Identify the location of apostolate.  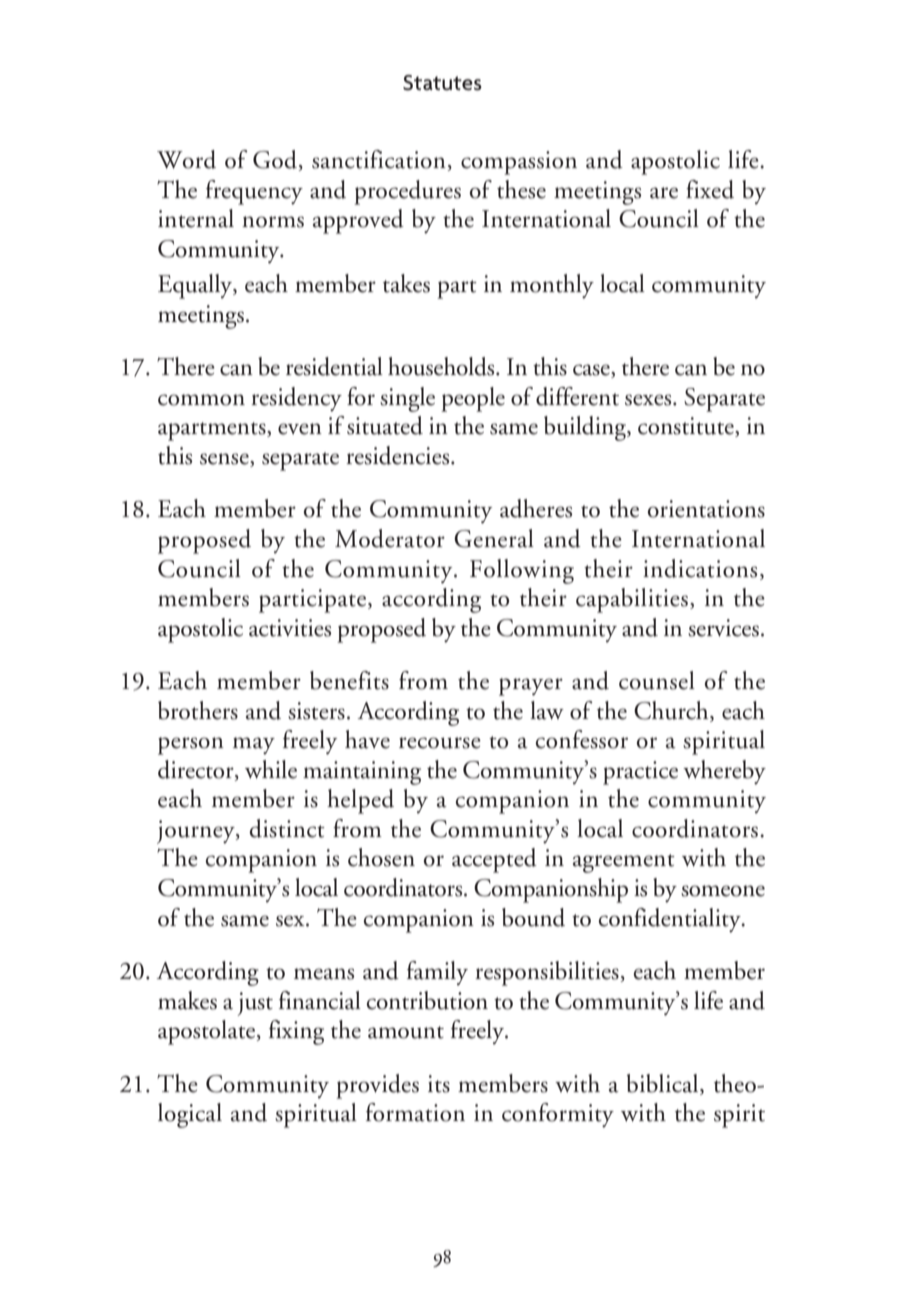
(208, 1032).
